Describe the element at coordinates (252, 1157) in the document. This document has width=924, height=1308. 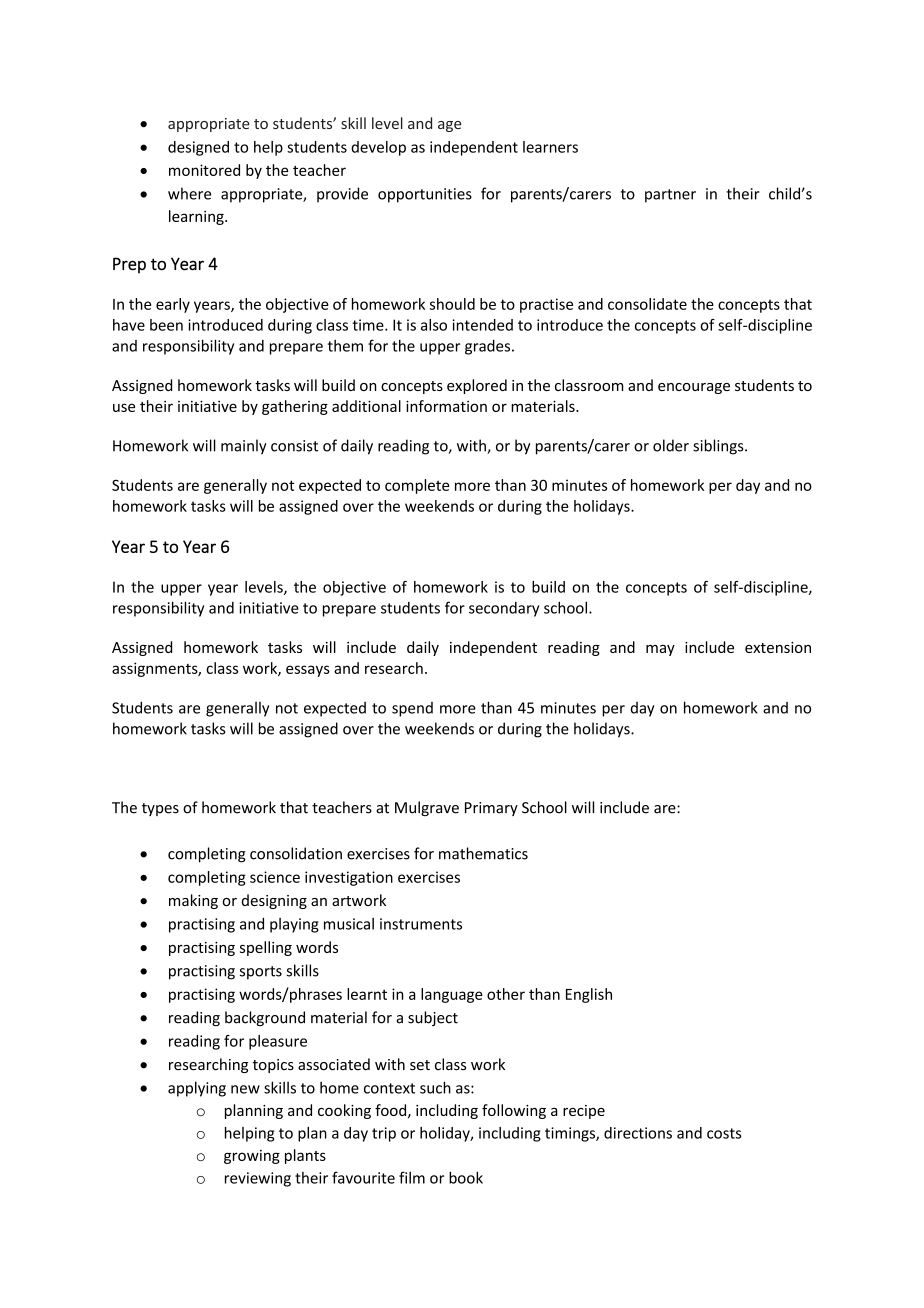
I see `growing` at that location.
